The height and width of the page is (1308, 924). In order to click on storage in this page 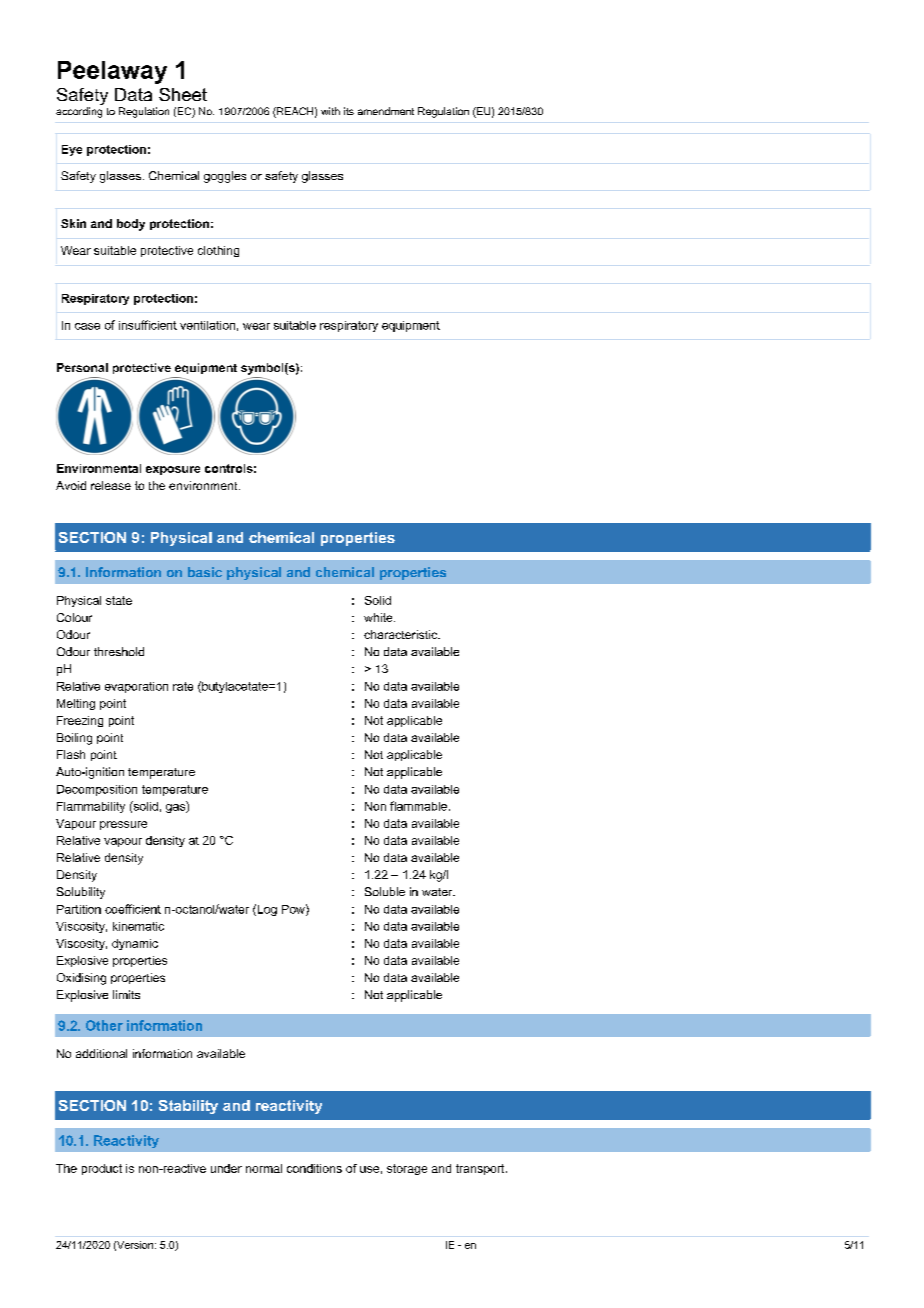, I will do `click(407, 1169)`.
